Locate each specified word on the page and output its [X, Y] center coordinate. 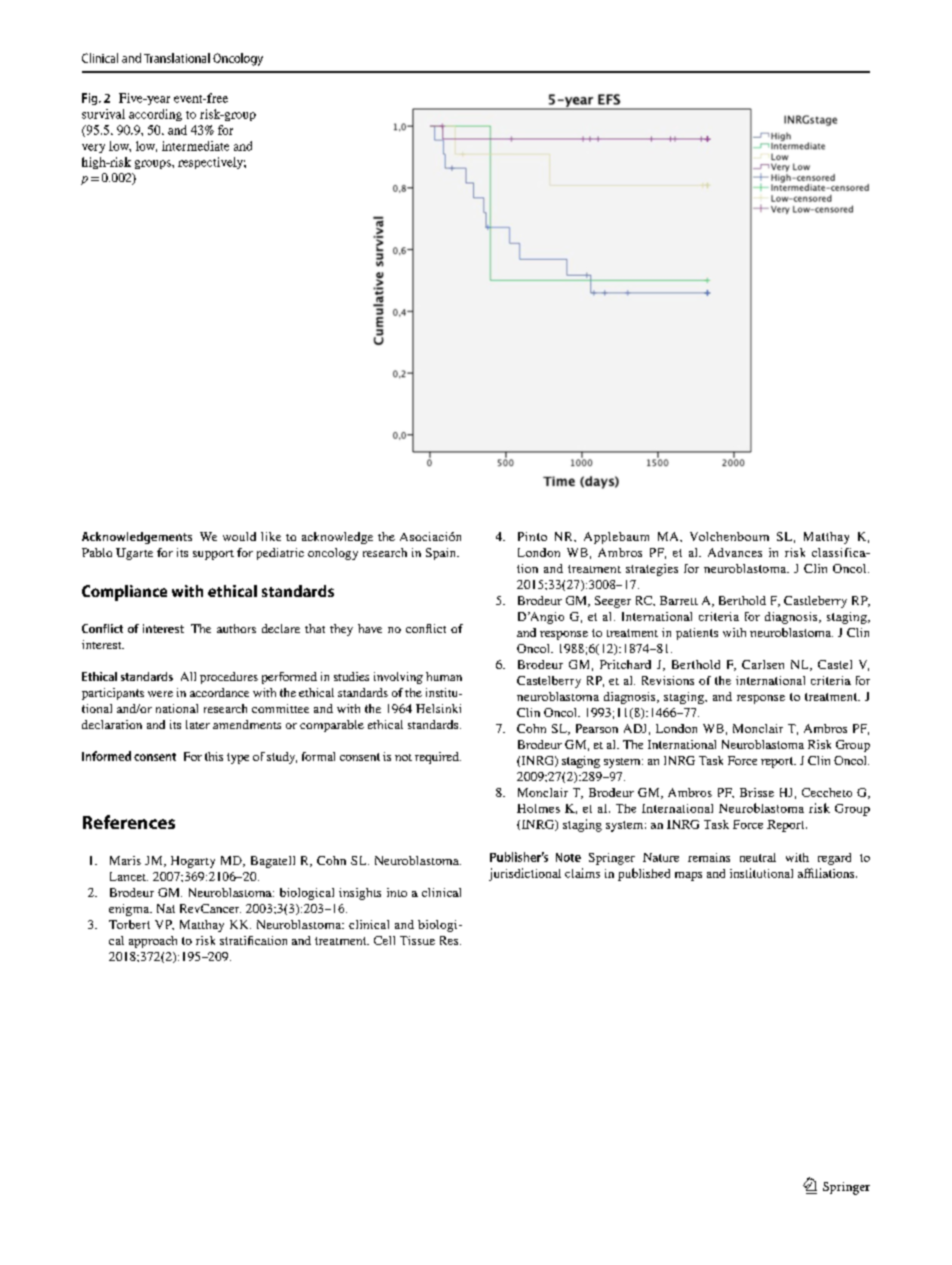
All [188, 676]
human [444, 676]
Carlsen [763, 664]
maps [688, 876]
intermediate [195, 146]
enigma [130, 910]
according [155, 115]
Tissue [417, 940]
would [239, 536]
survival [103, 114]
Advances [735, 552]
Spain [442, 554]
